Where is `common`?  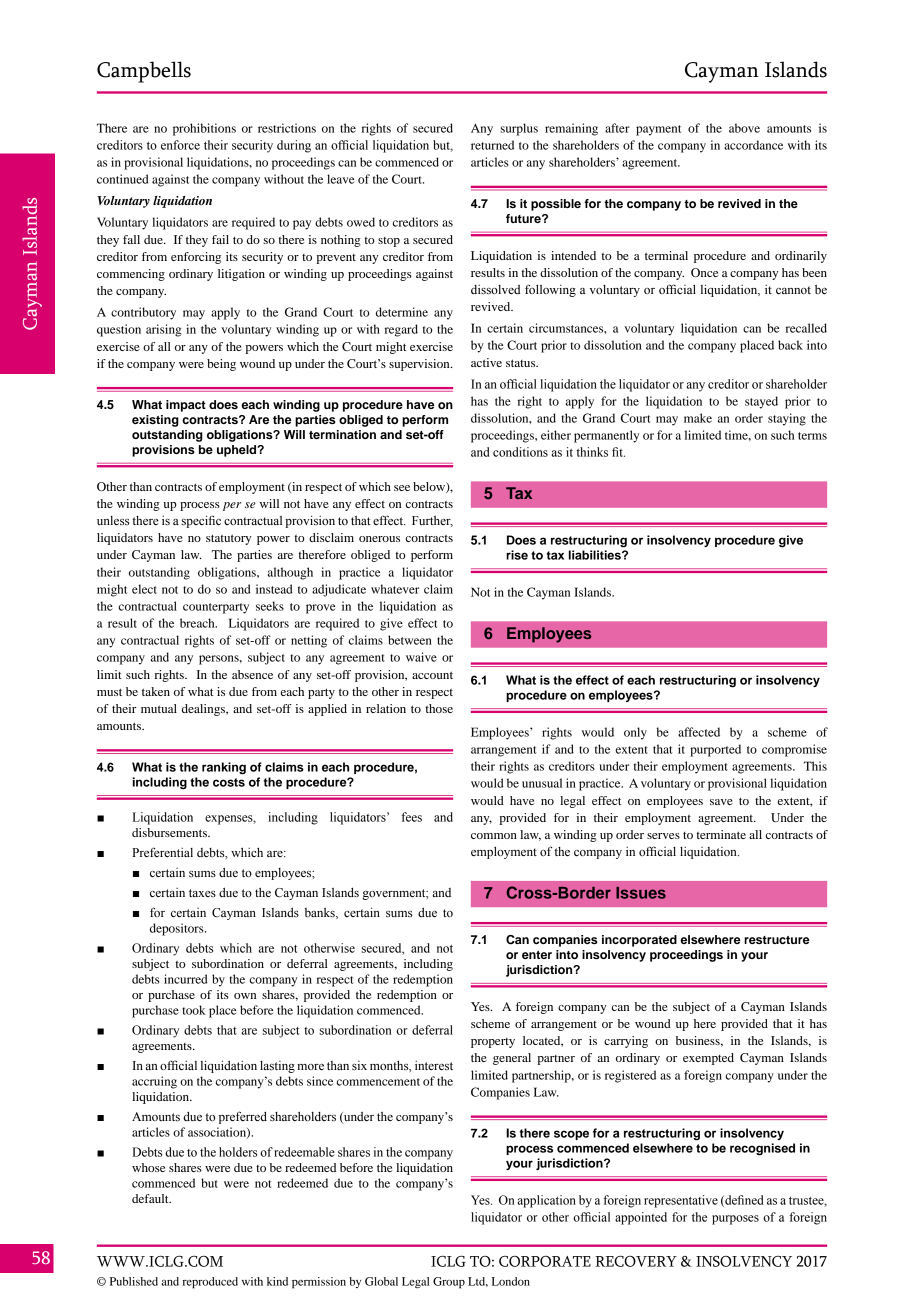
common is located at coordinates (494, 836).
